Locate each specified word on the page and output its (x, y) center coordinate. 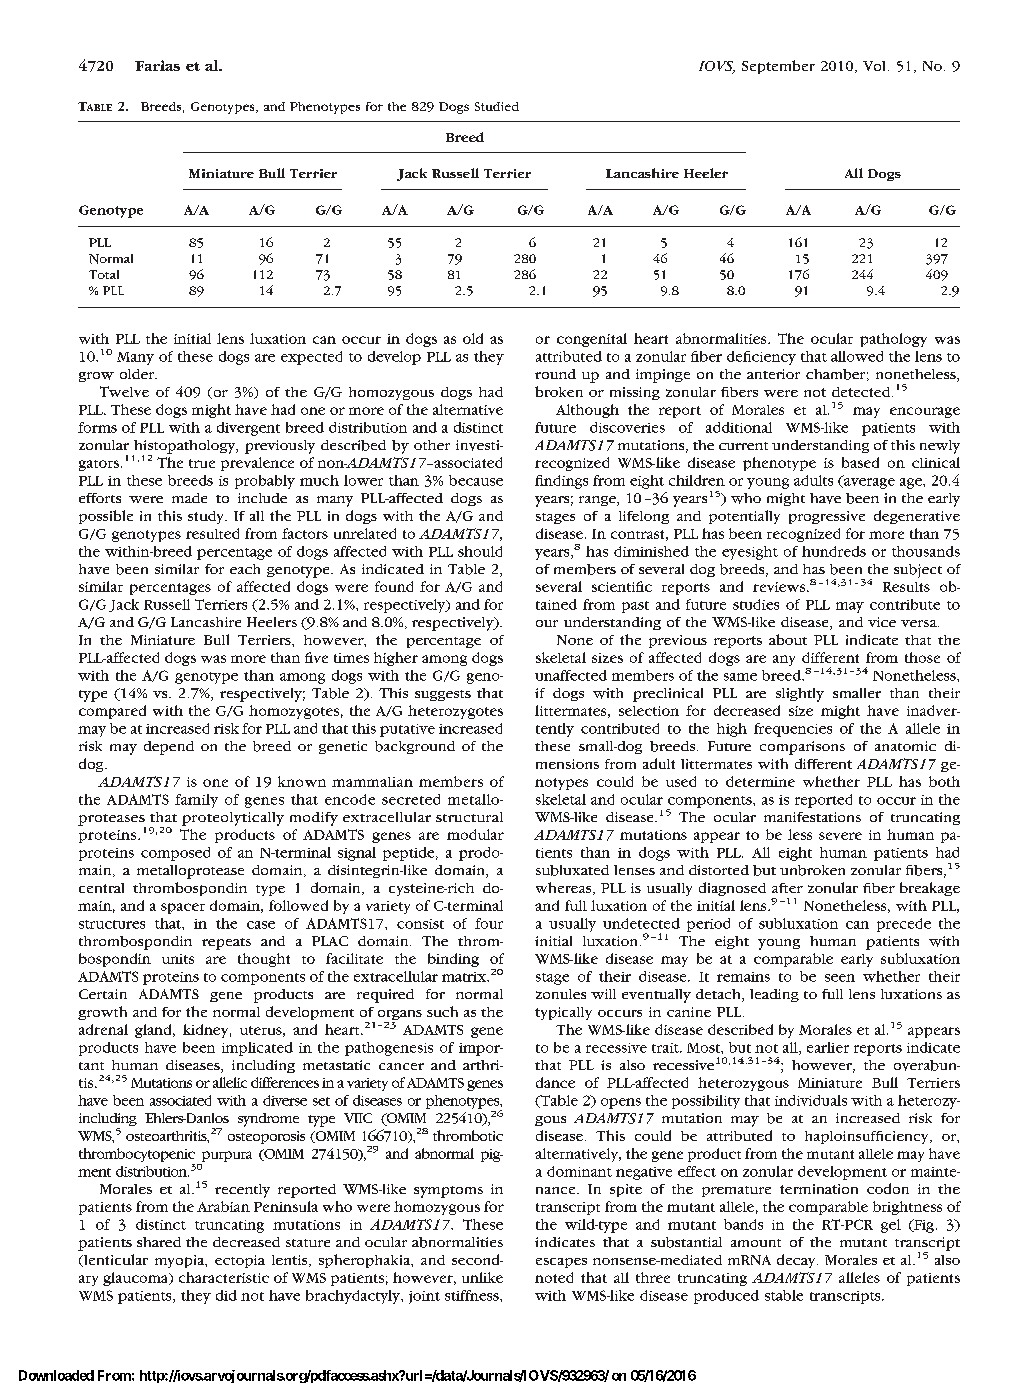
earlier (828, 1047)
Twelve (124, 391)
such (442, 1011)
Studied (497, 106)
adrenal (103, 1029)
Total (104, 274)
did (226, 1295)
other (432, 445)
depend (169, 748)
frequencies (793, 730)
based (860, 462)
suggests (443, 695)
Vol (876, 66)
